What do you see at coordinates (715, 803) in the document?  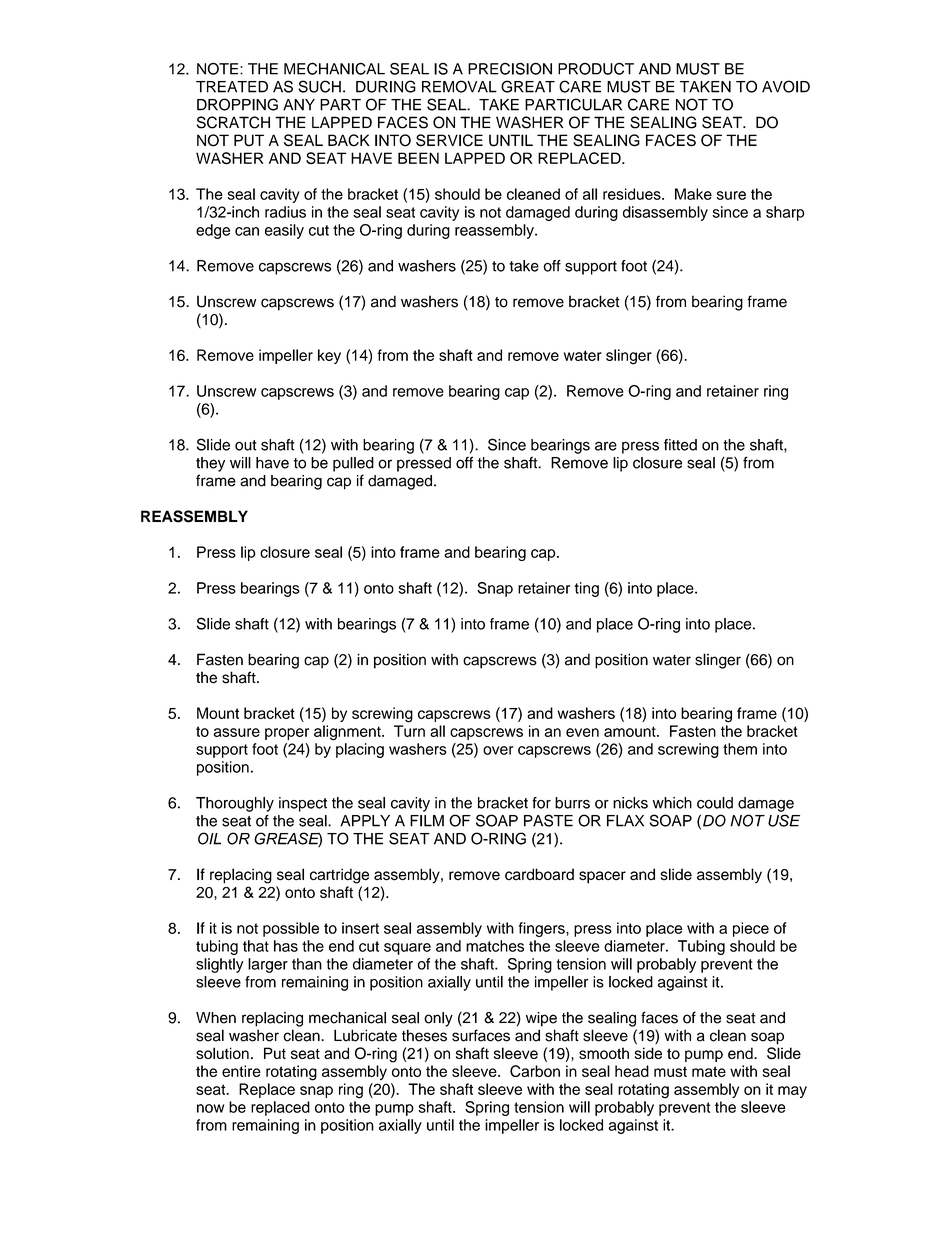 I see `could` at bounding box center [715, 803].
